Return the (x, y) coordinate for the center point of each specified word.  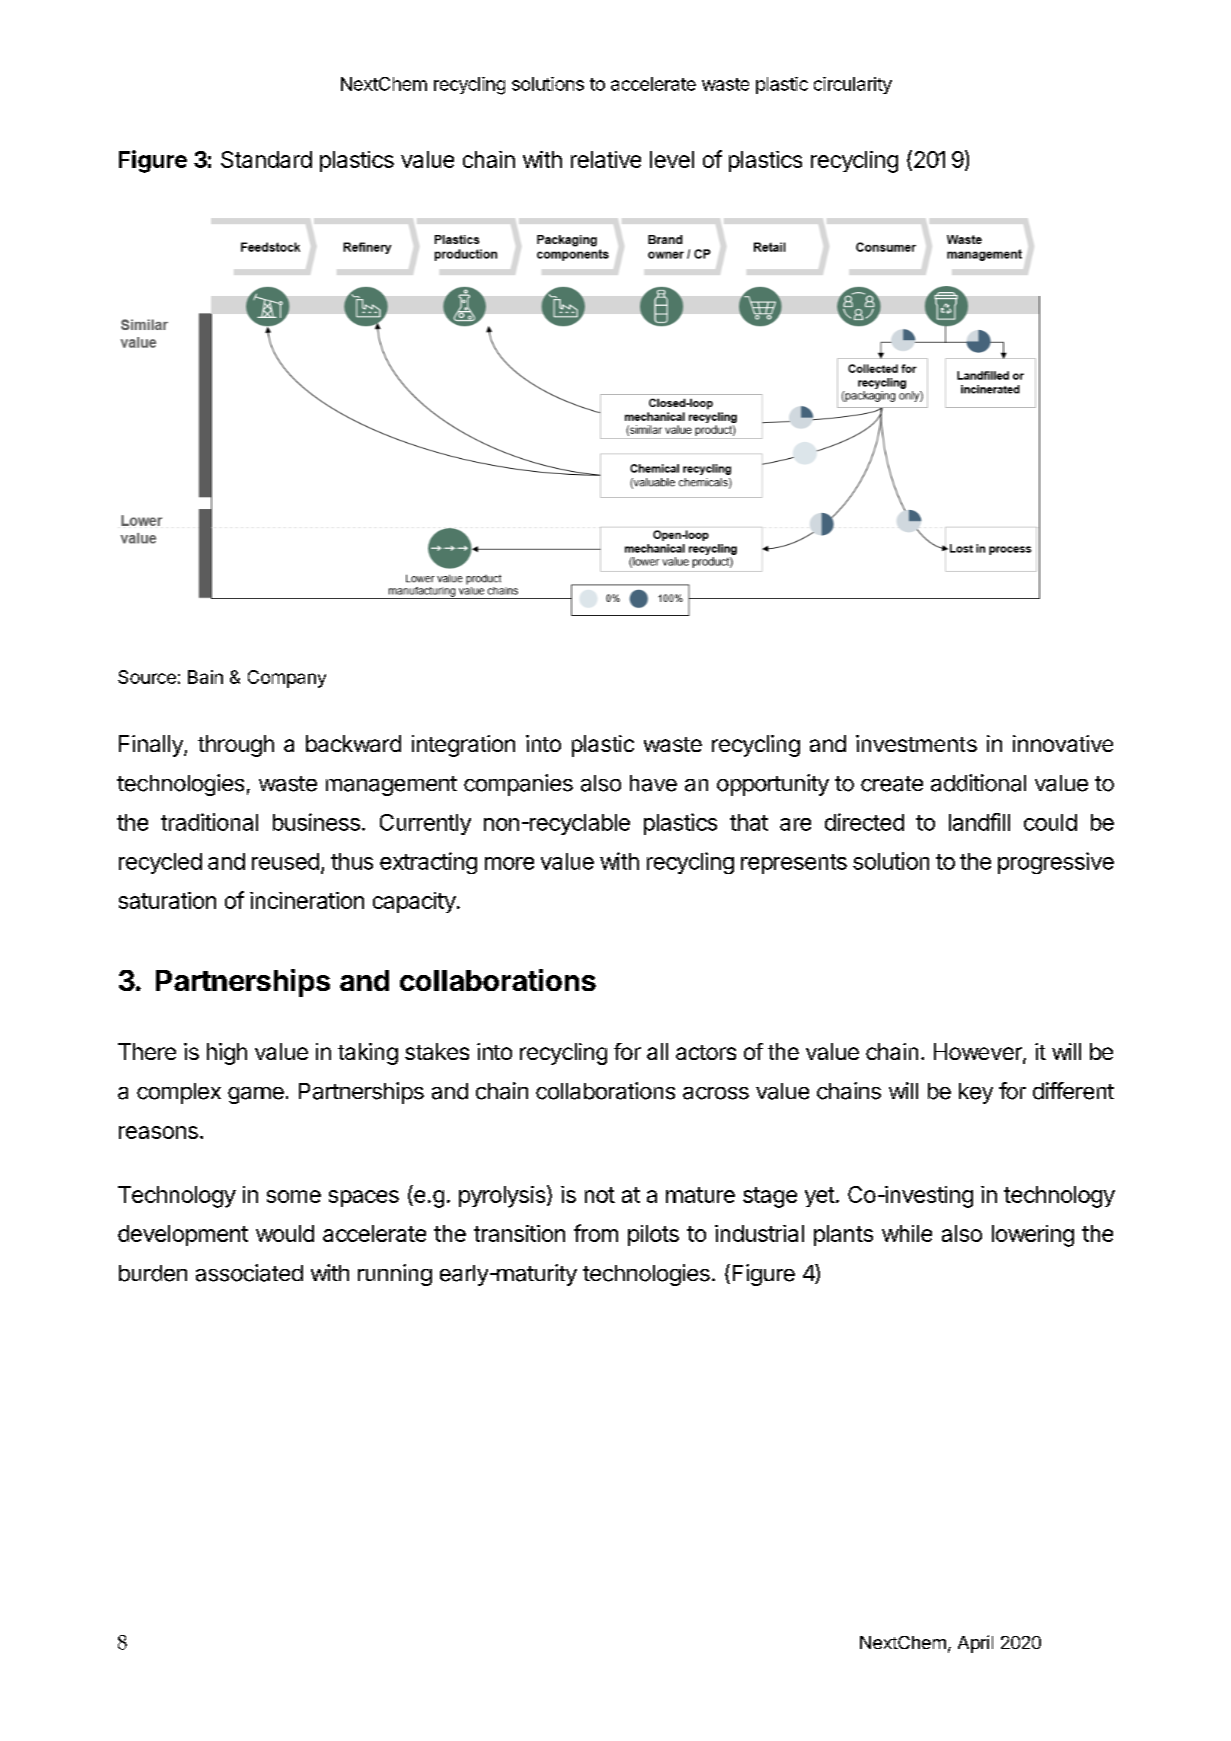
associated (249, 1273)
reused (285, 861)
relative (606, 159)
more (509, 863)
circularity (853, 85)
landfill (979, 822)
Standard (266, 159)
